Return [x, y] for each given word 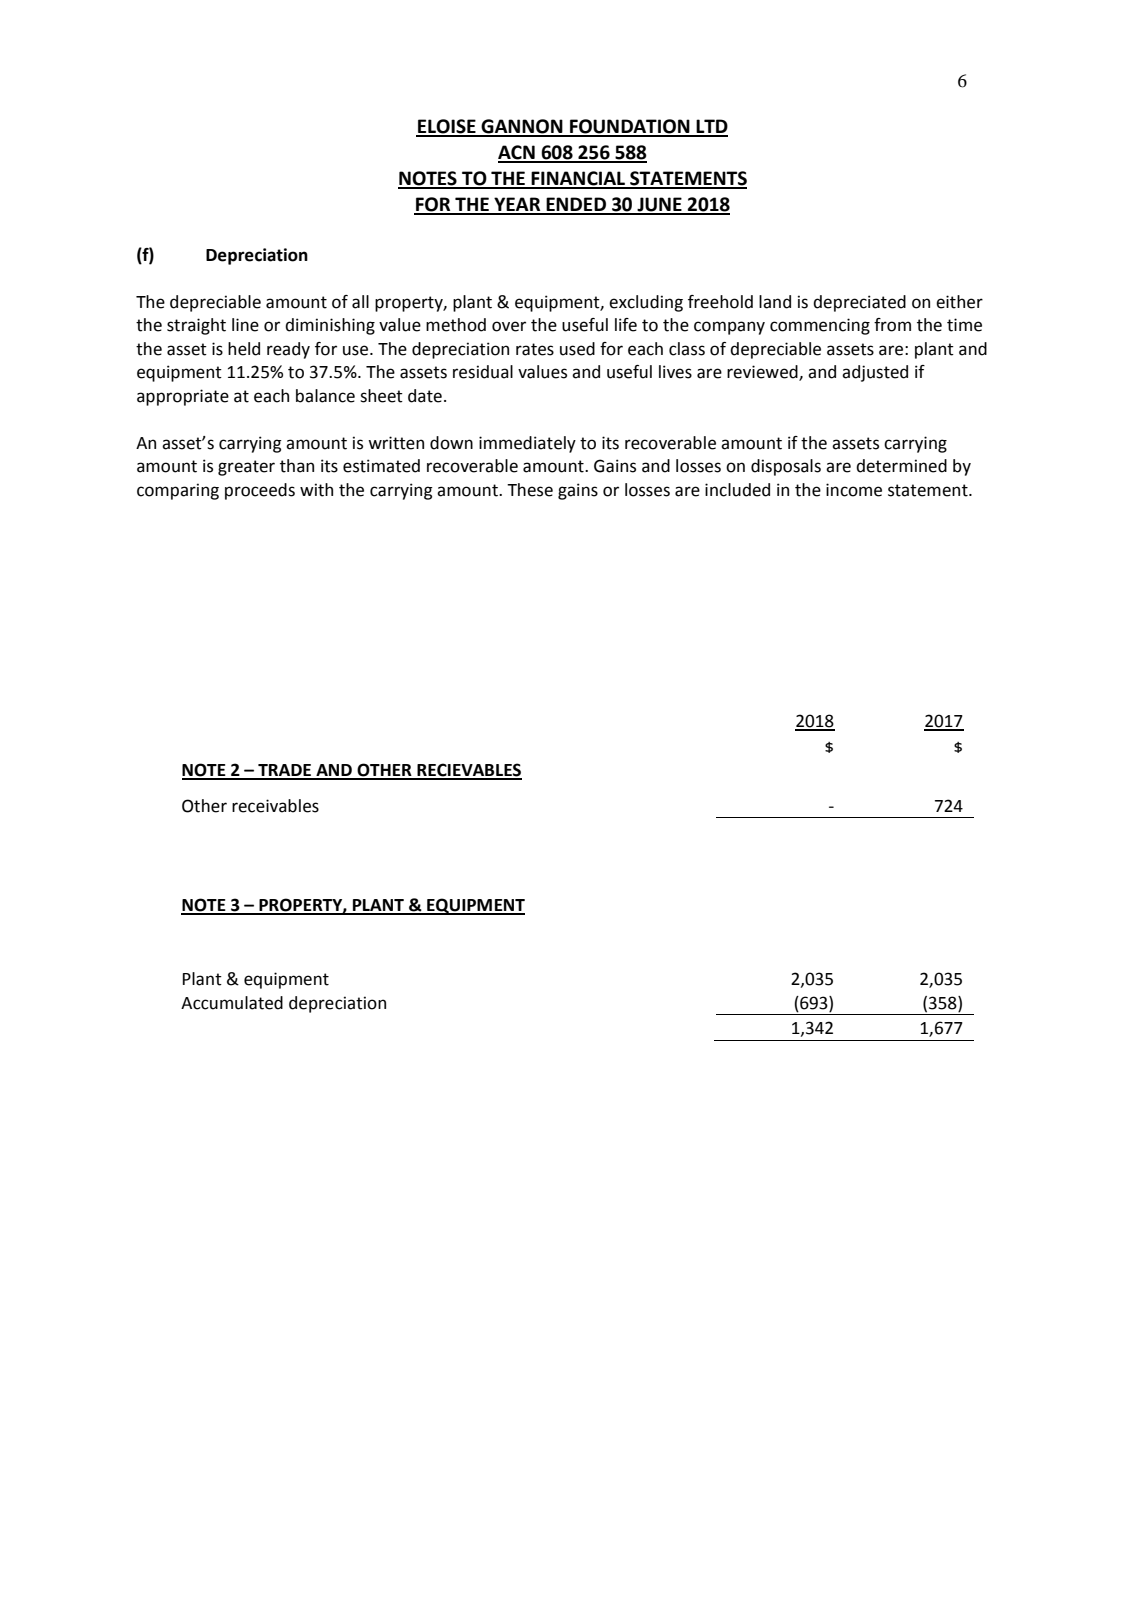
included [737, 490]
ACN [517, 153]
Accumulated [232, 1003]
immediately [527, 444]
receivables [275, 806]
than [297, 466]
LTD [711, 127]
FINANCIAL [579, 179]
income [854, 490]
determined [901, 466]
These [530, 490]
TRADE [285, 771]
